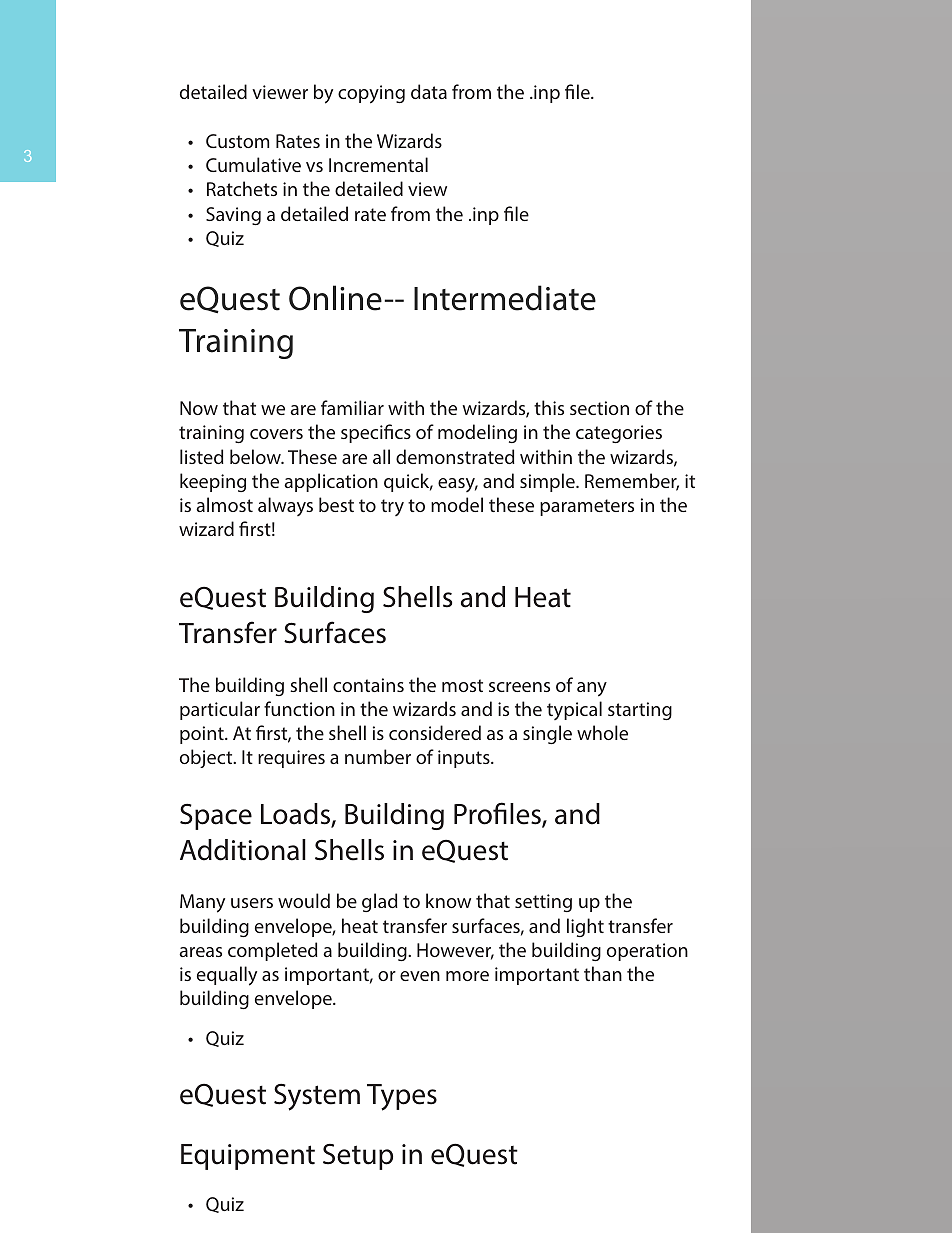  What do you see at coordinates (402, 1097) in the document?
I see `Types` at bounding box center [402, 1097].
